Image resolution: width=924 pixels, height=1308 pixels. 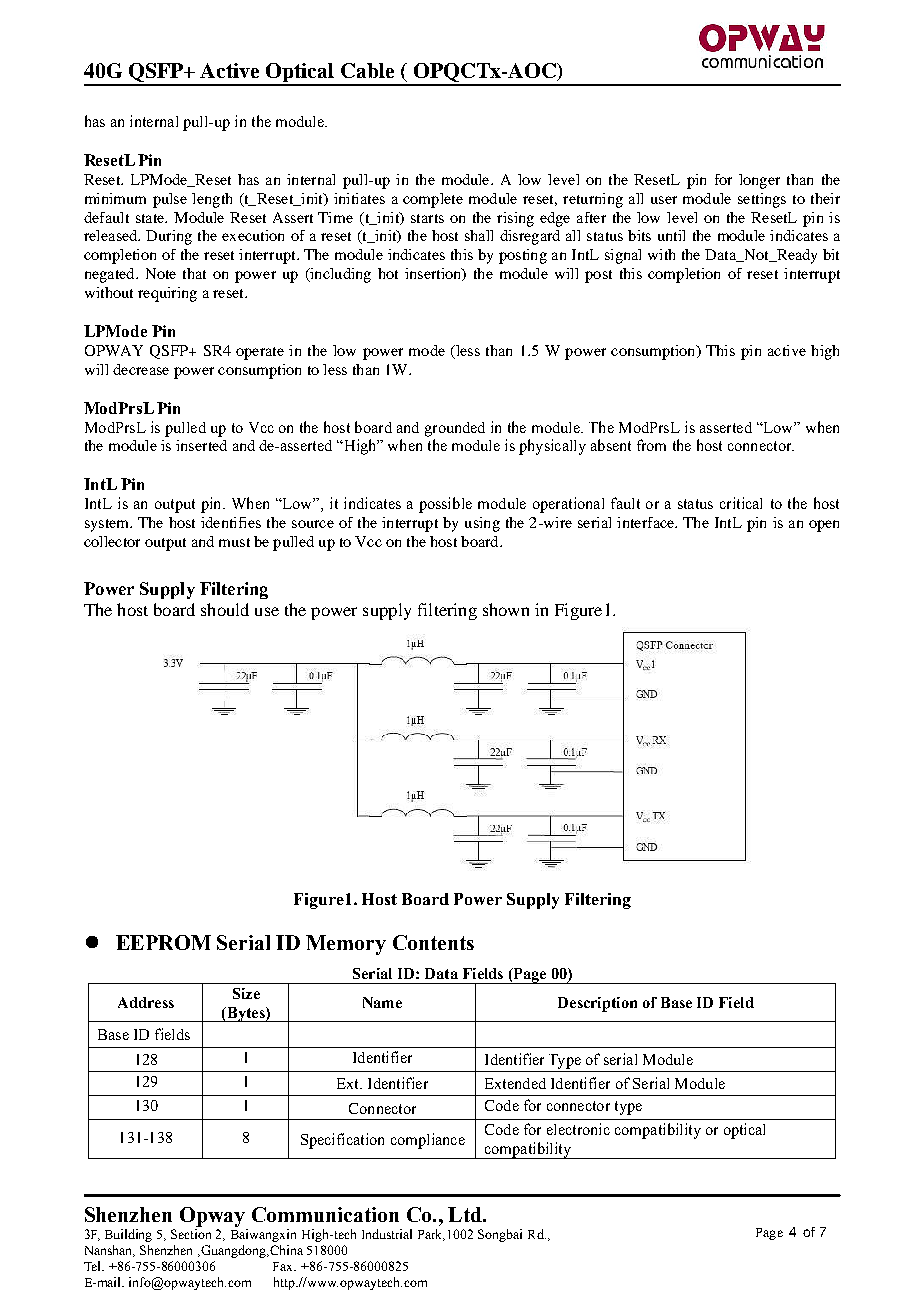 I want to click on longer, so click(x=759, y=181).
